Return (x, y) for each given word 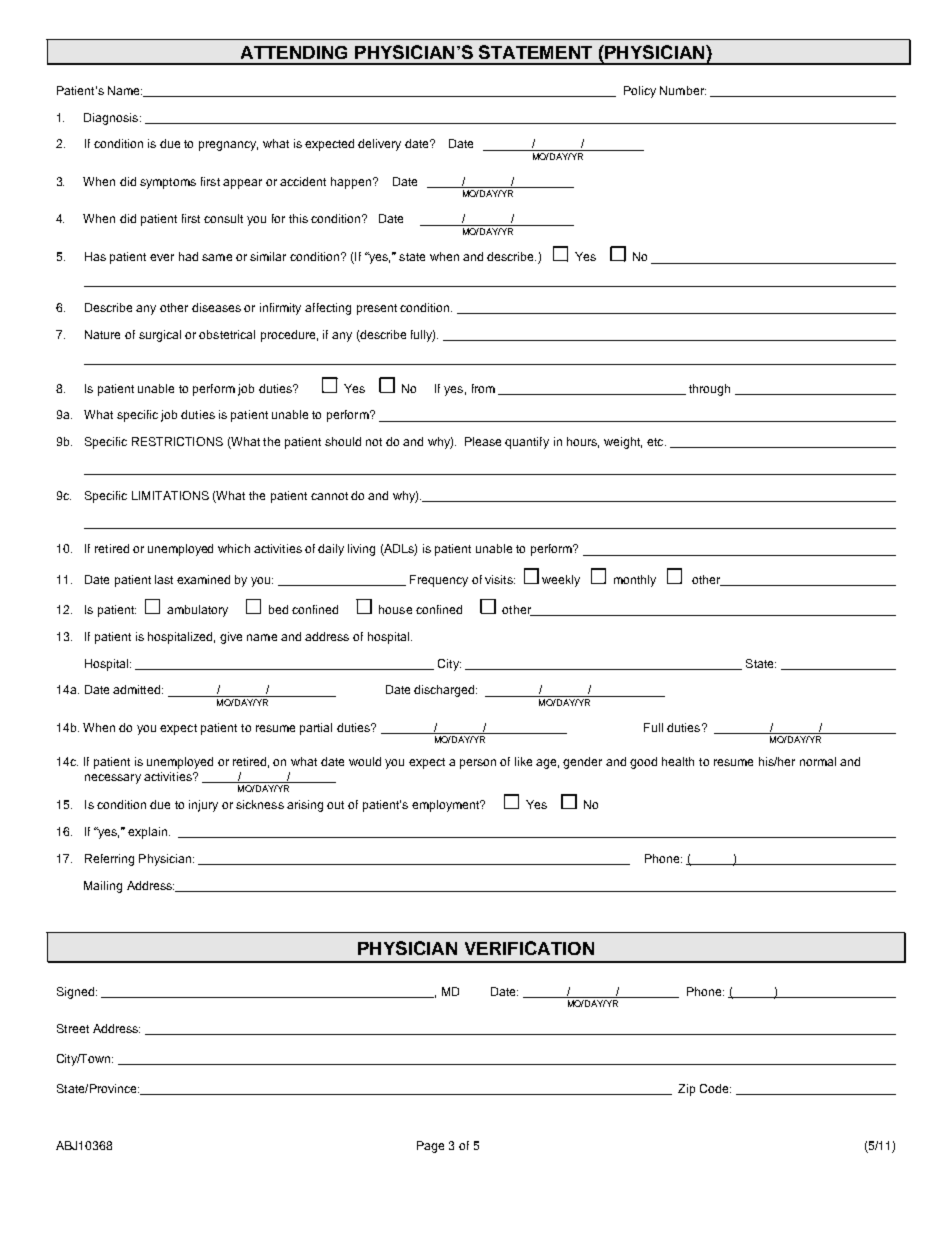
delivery (379, 145)
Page (430, 1147)
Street (73, 1028)
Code (715, 1088)
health (678, 761)
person (478, 764)
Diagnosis (112, 119)
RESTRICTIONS (177, 441)
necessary (113, 779)
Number (683, 90)
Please (483, 441)
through (709, 390)
